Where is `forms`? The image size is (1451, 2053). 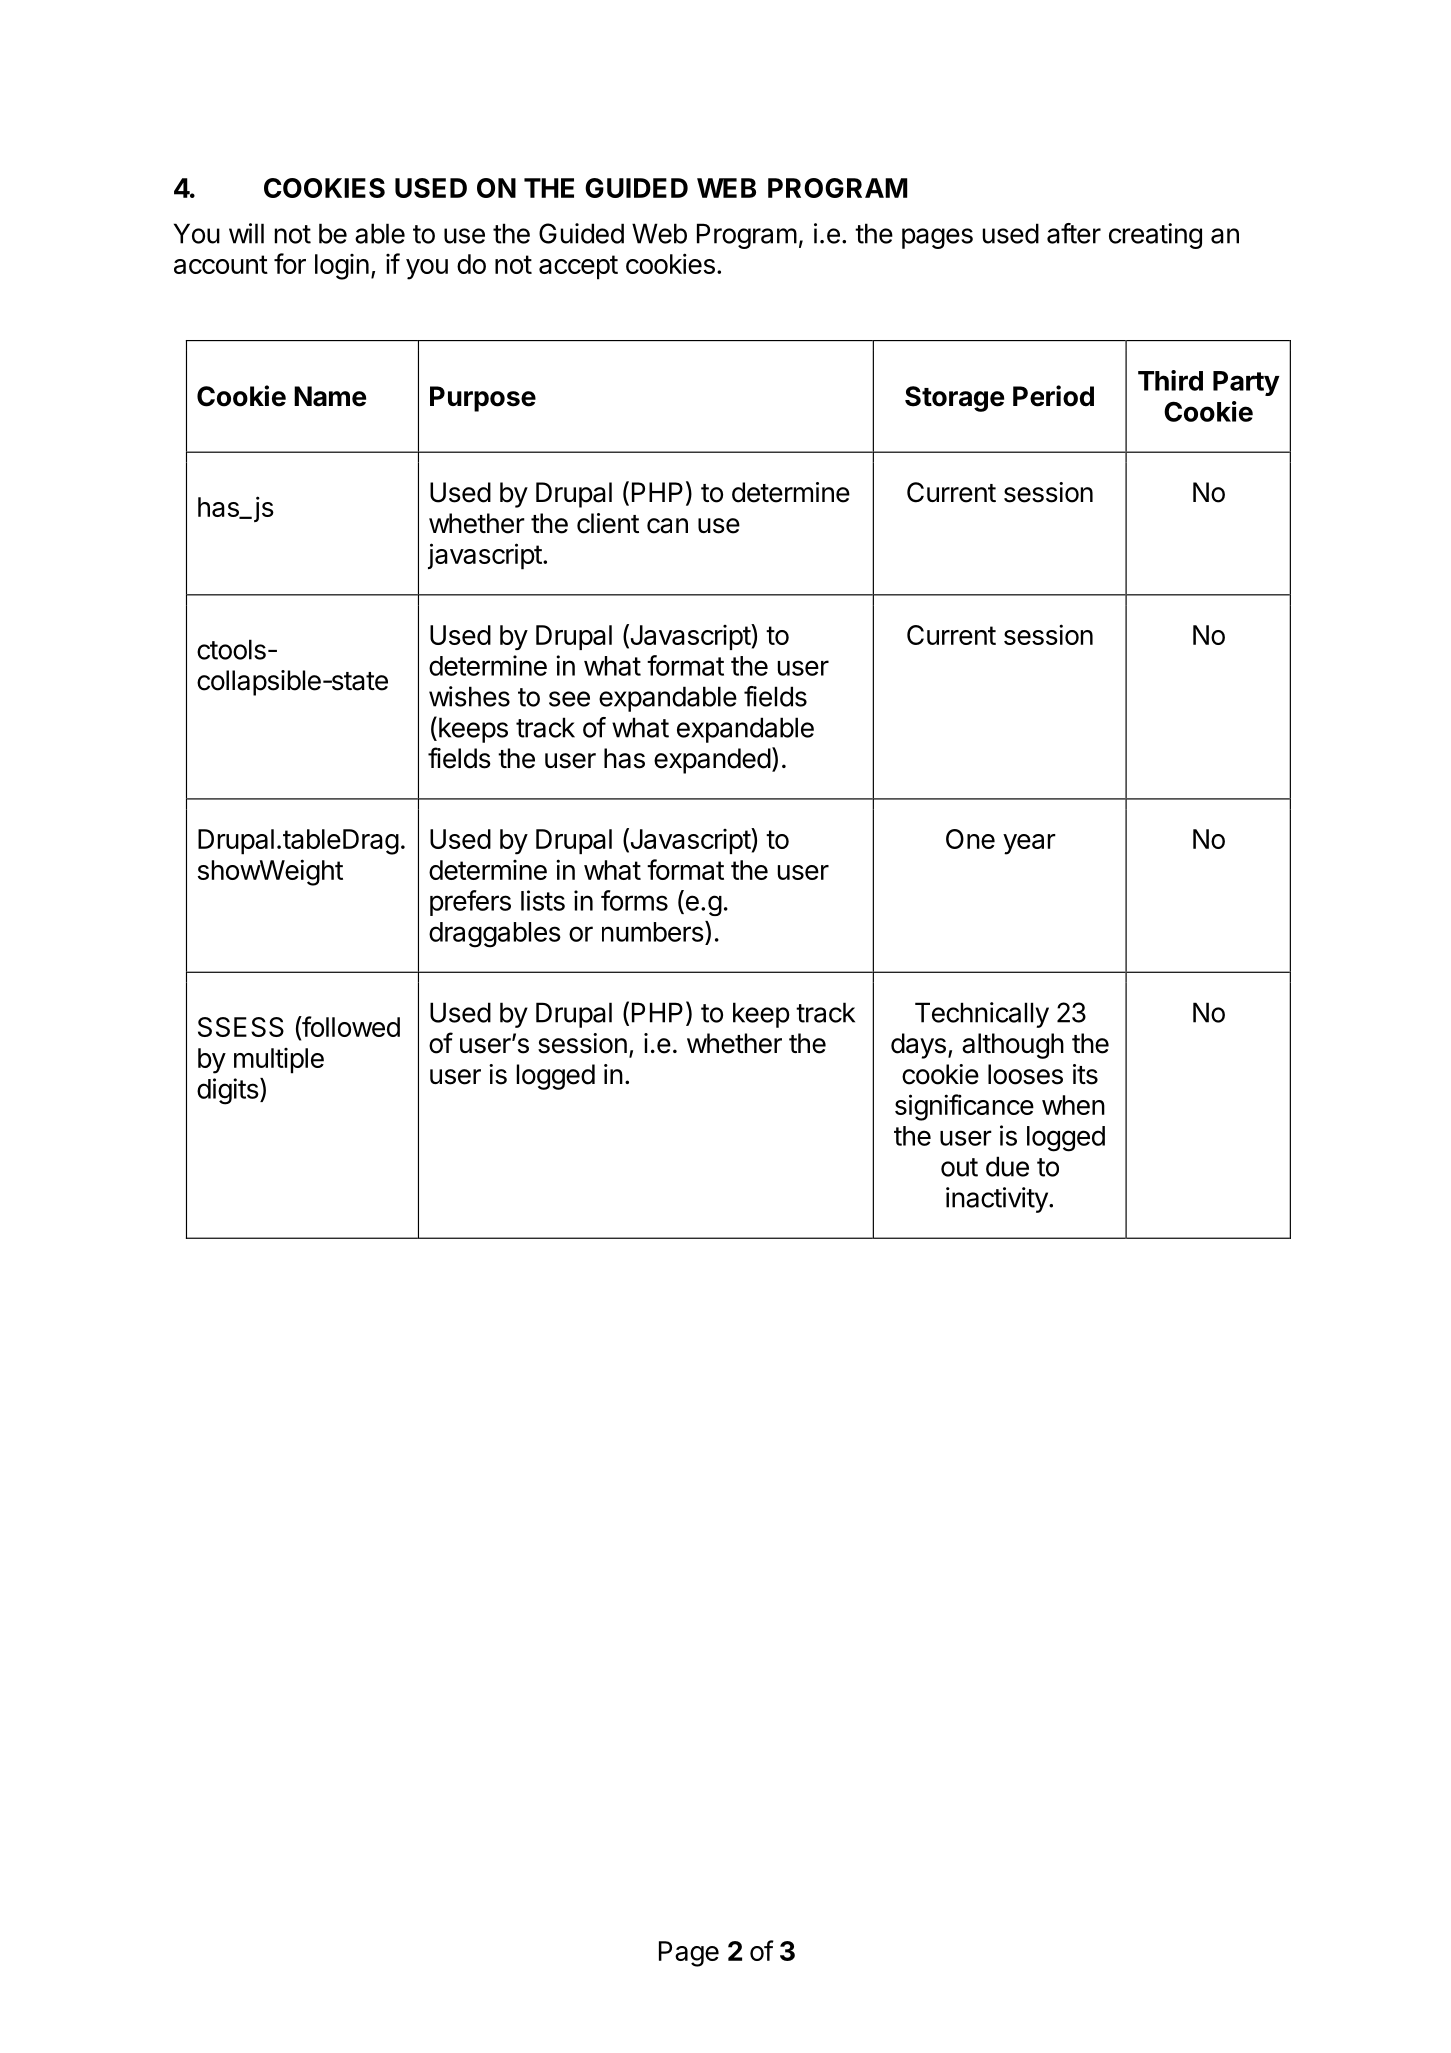 forms is located at coordinates (634, 900).
